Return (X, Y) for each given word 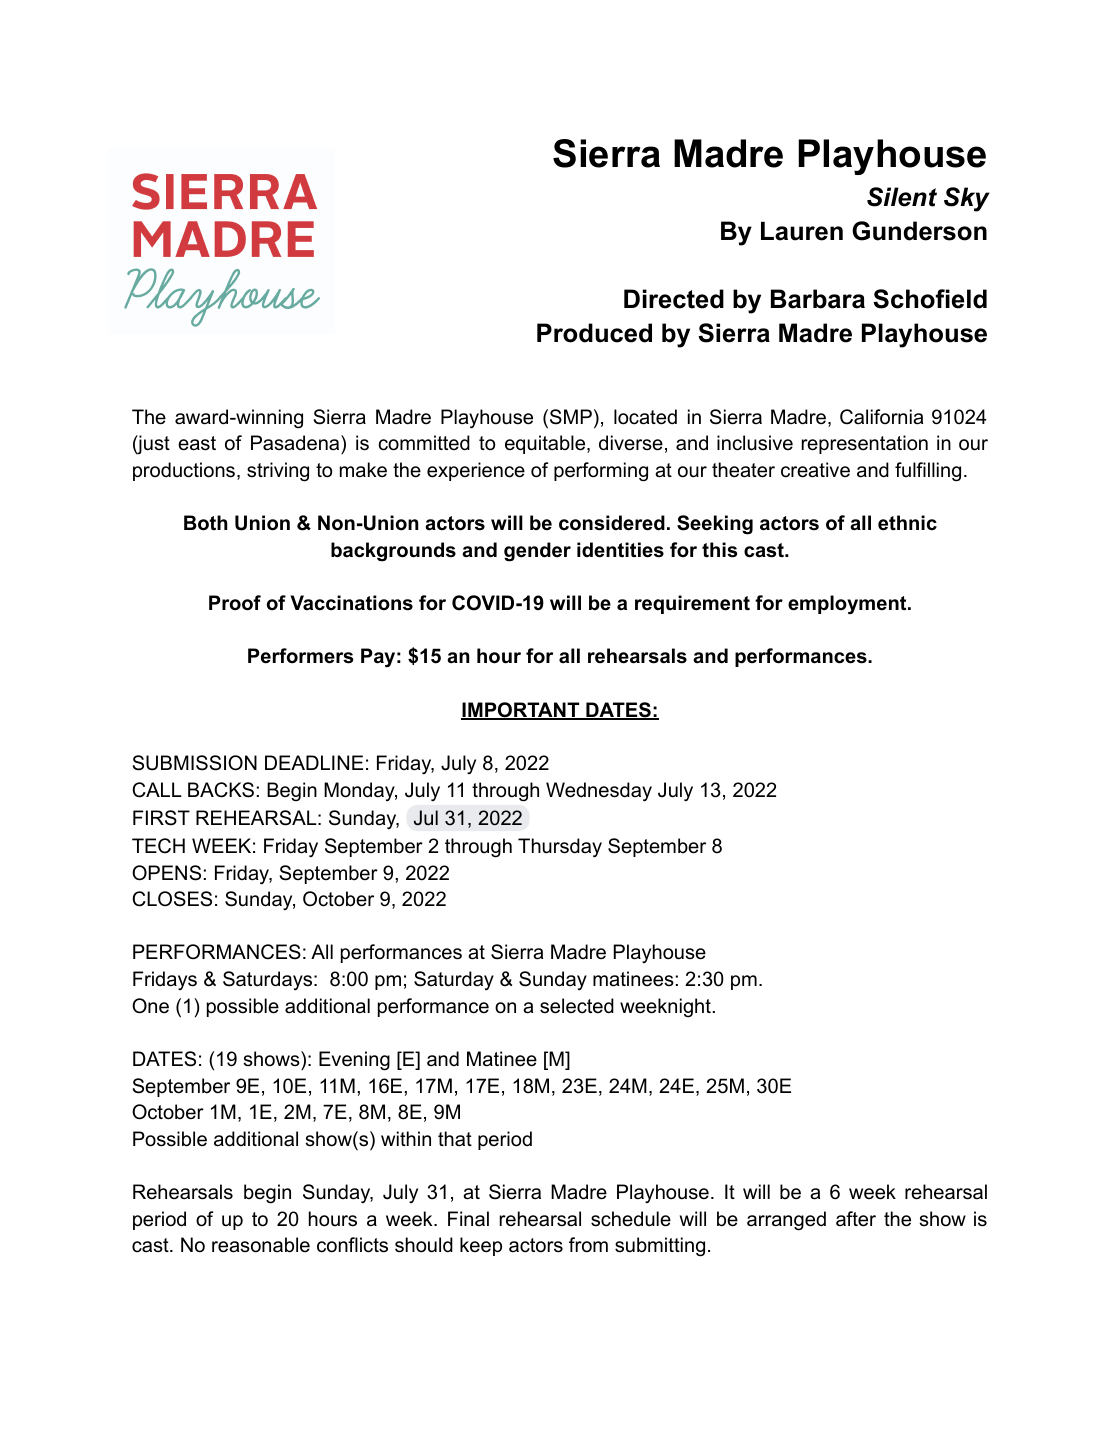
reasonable (261, 1245)
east (197, 443)
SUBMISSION (195, 763)
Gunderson (919, 231)
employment (848, 605)
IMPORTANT (521, 711)
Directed (674, 299)
